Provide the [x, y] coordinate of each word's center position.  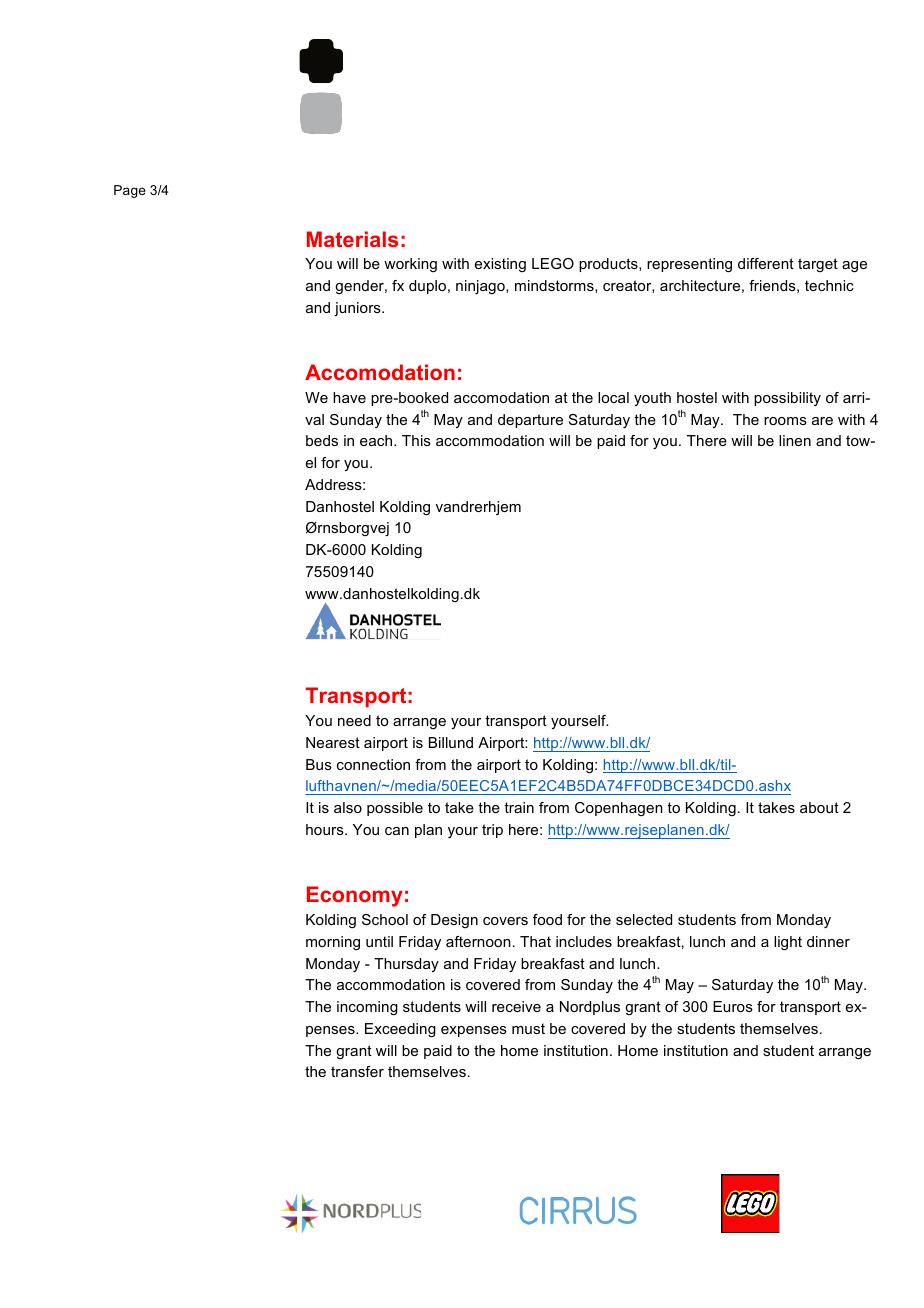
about [819, 807]
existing [500, 265]
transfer [357, 1071]
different [766, 263]
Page [130, 191]
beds [322, 440]
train [519, 807]
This [416, 440]
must [528, 1028]
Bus [319, 764]
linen [795, 440]
